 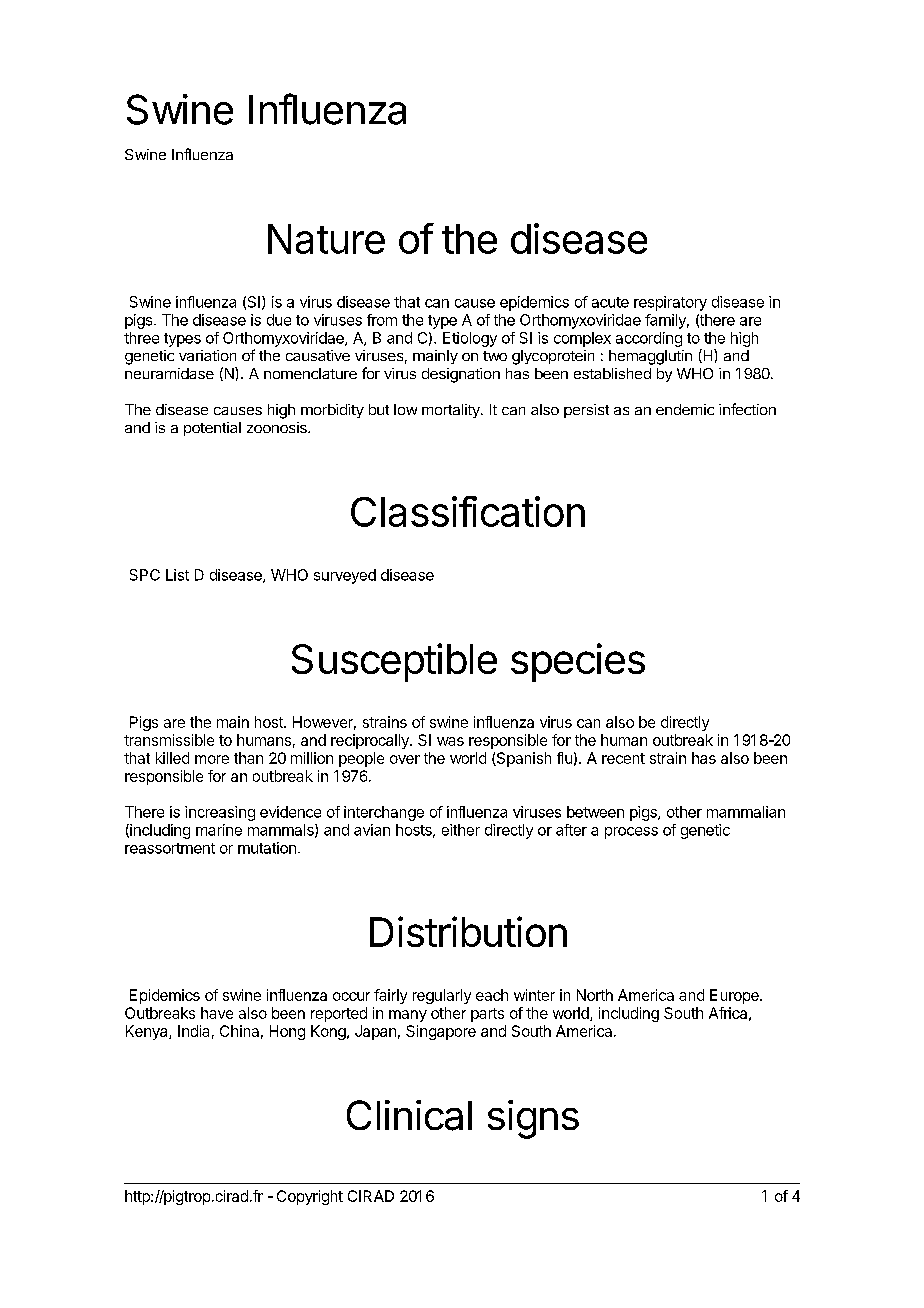 What do you see at coordinates (735, 996) in the document?
I see `Europe` at bounding box center [735, 996].
